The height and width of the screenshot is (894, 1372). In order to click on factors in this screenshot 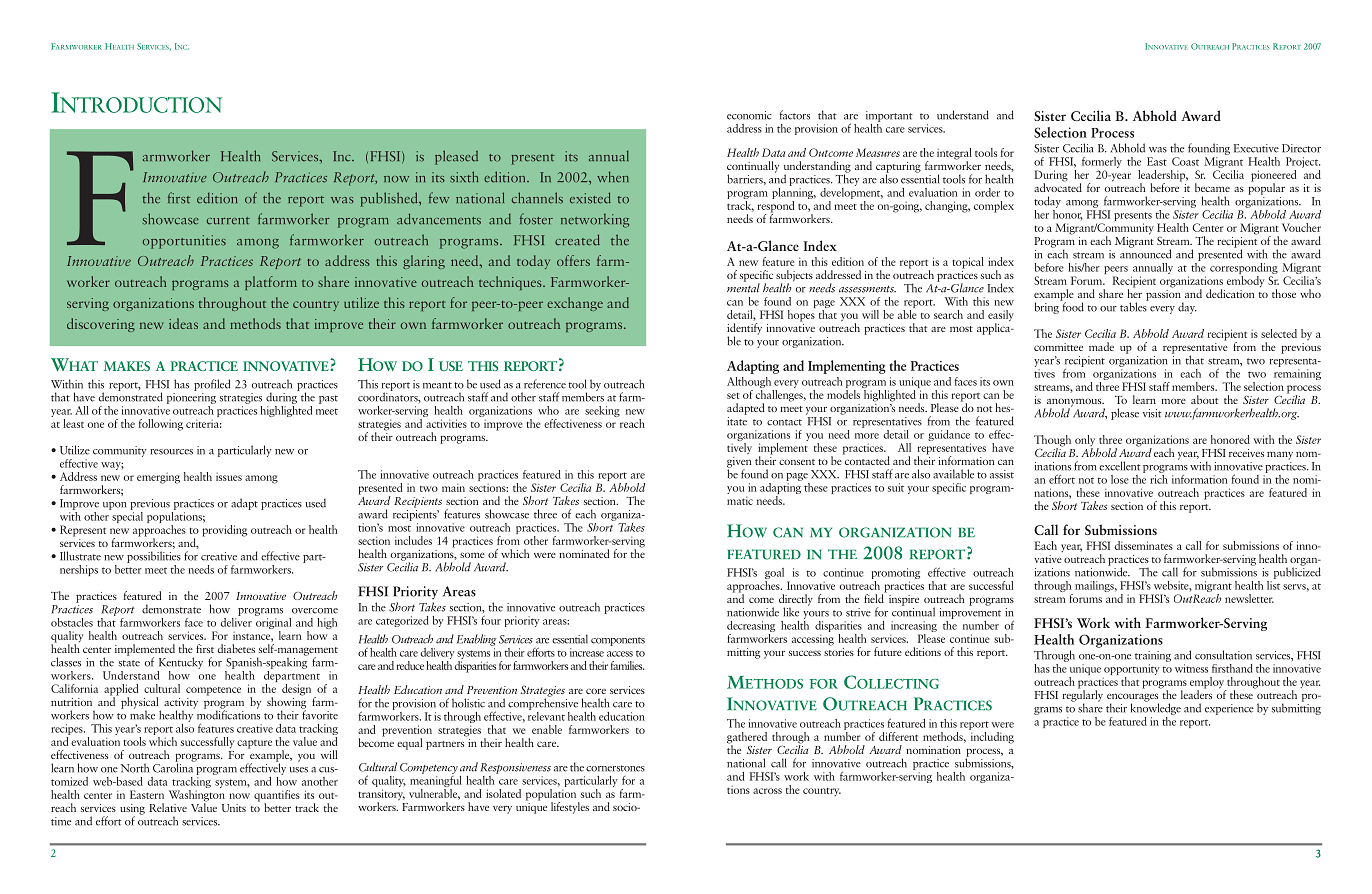, I will do `click(795, 115)`.
